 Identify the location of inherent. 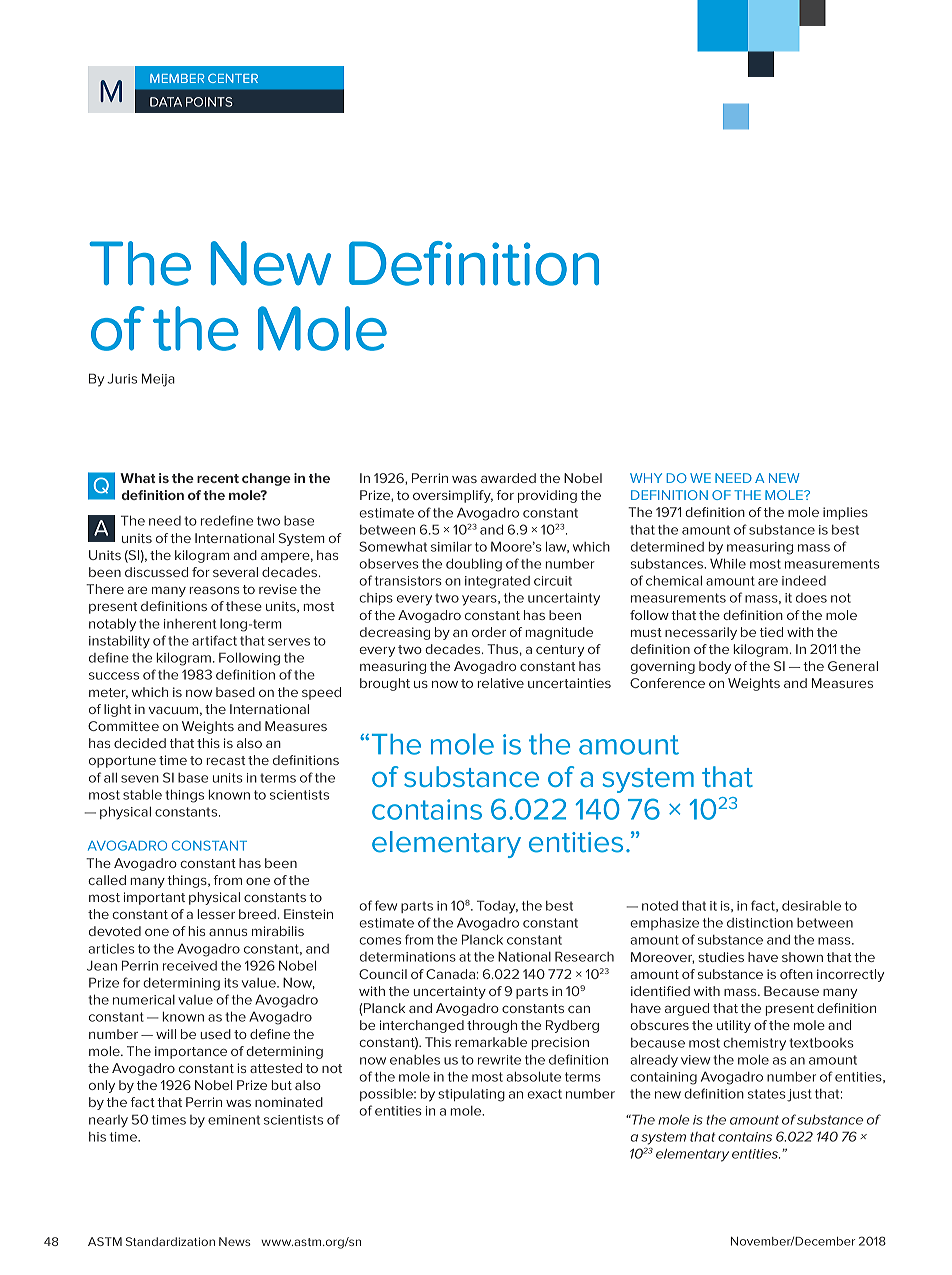
(190, 624).
